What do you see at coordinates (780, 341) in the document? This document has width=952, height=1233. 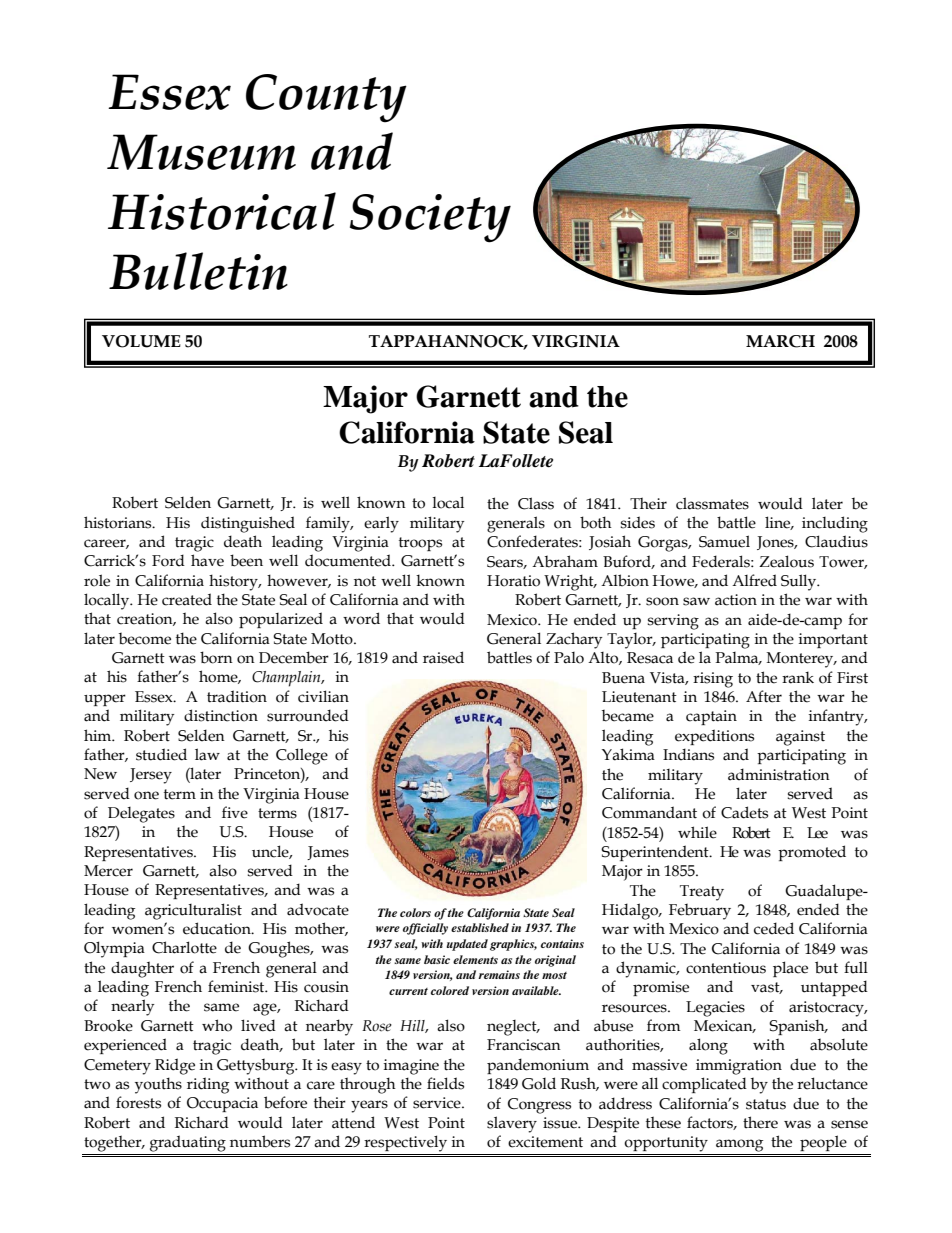 I see `MARCH` at bounding box center [780, 341].
